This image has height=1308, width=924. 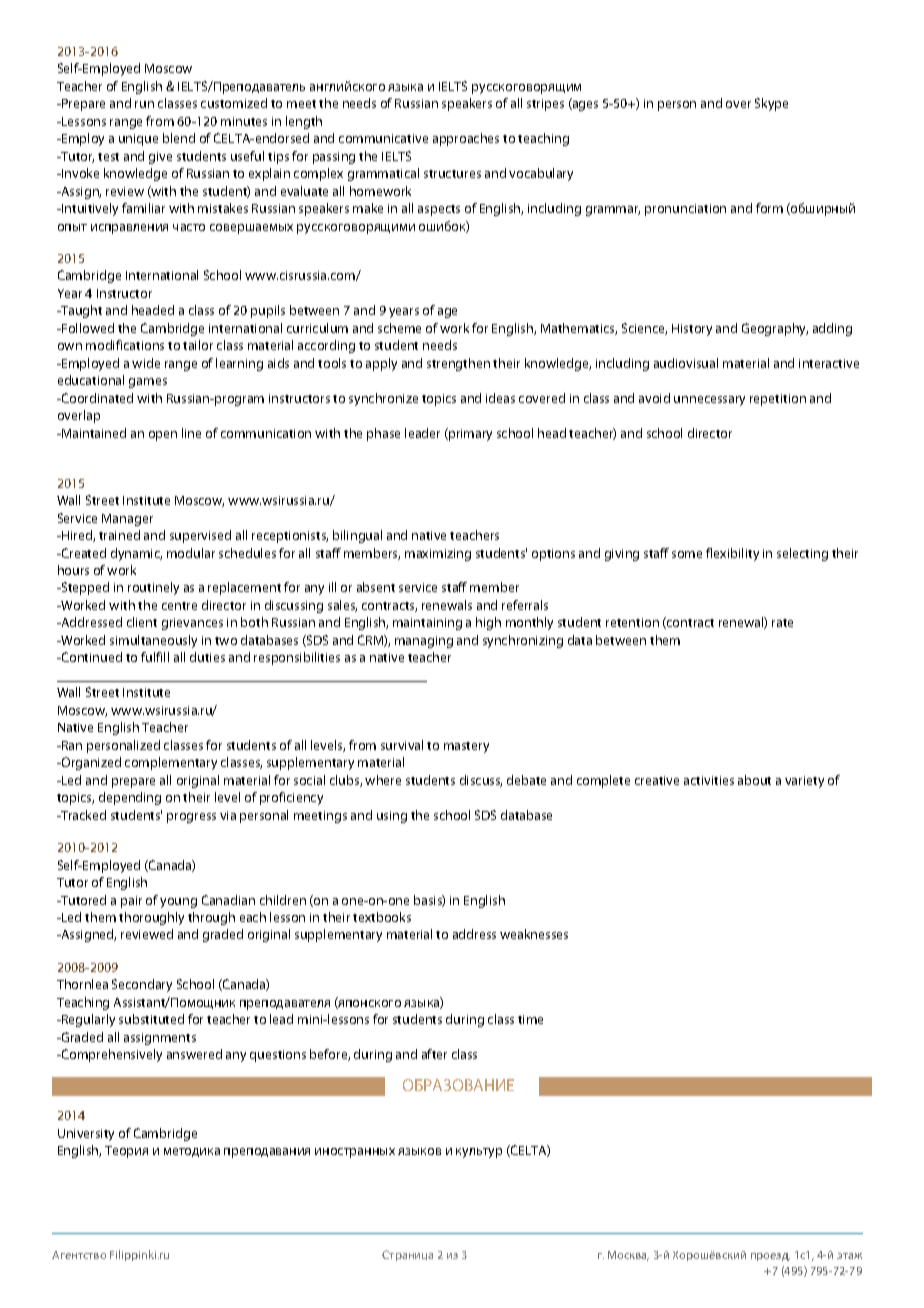 What do you see at coordinates (709, 401) in the image?
I see `unnecessary` at bounding box center [709, 401].
